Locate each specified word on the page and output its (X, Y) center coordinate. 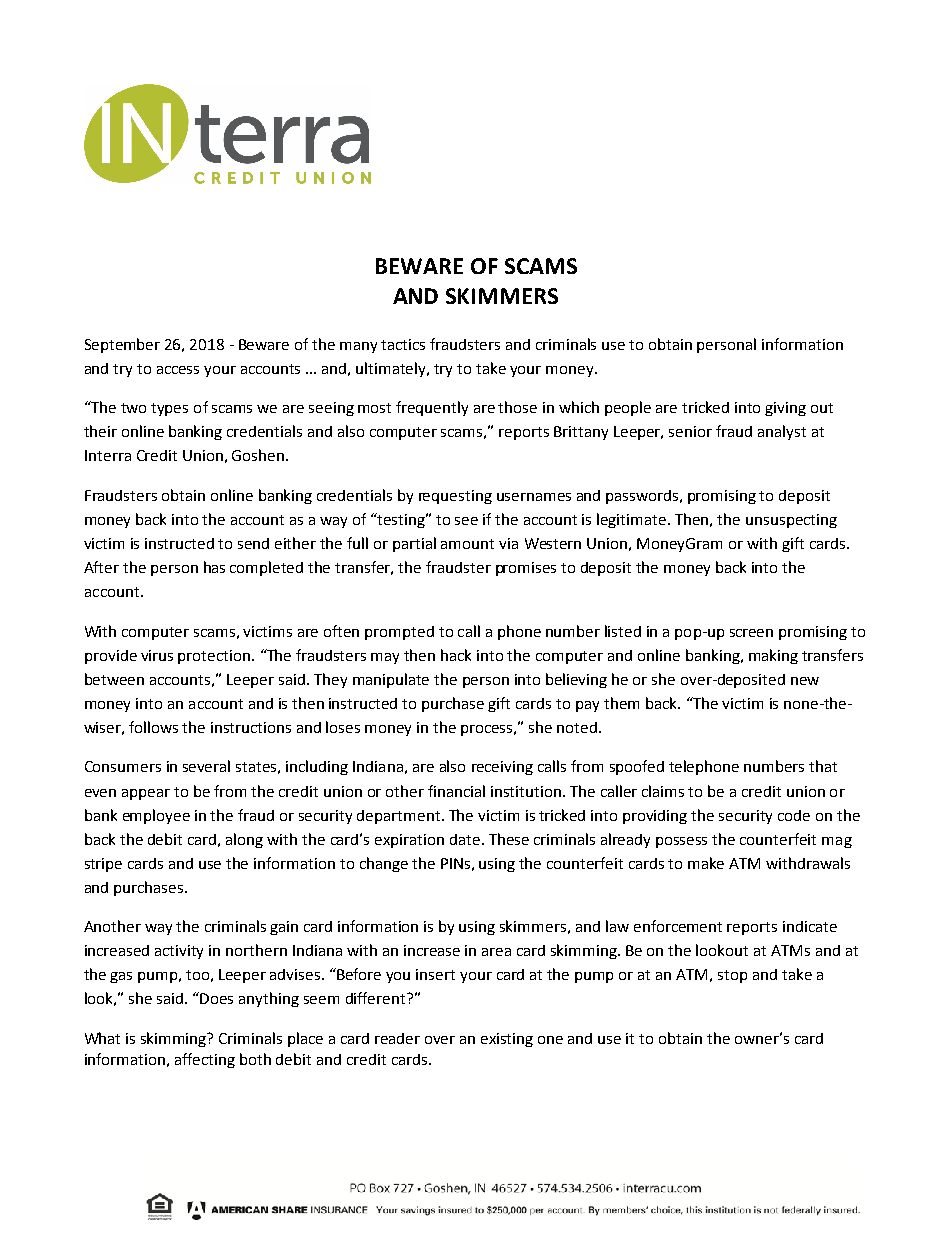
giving (785, 409)
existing (507, 1040)
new (805, 681)
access (178, 370)
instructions (251, 727)
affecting (205, 1060)
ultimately (392, 369)
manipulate (391, 680)
